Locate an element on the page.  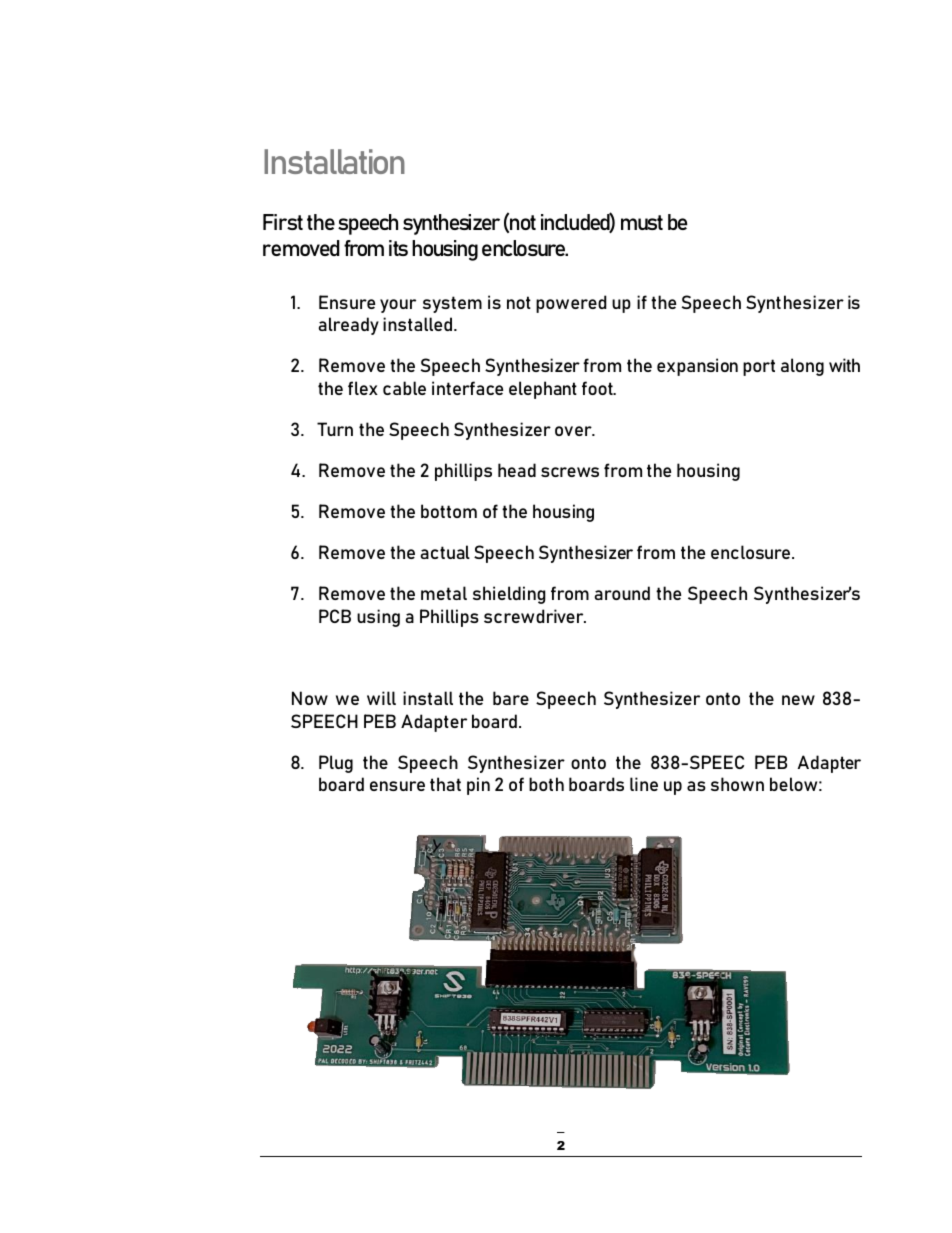
Plug is located at coordinates (336, 764).
